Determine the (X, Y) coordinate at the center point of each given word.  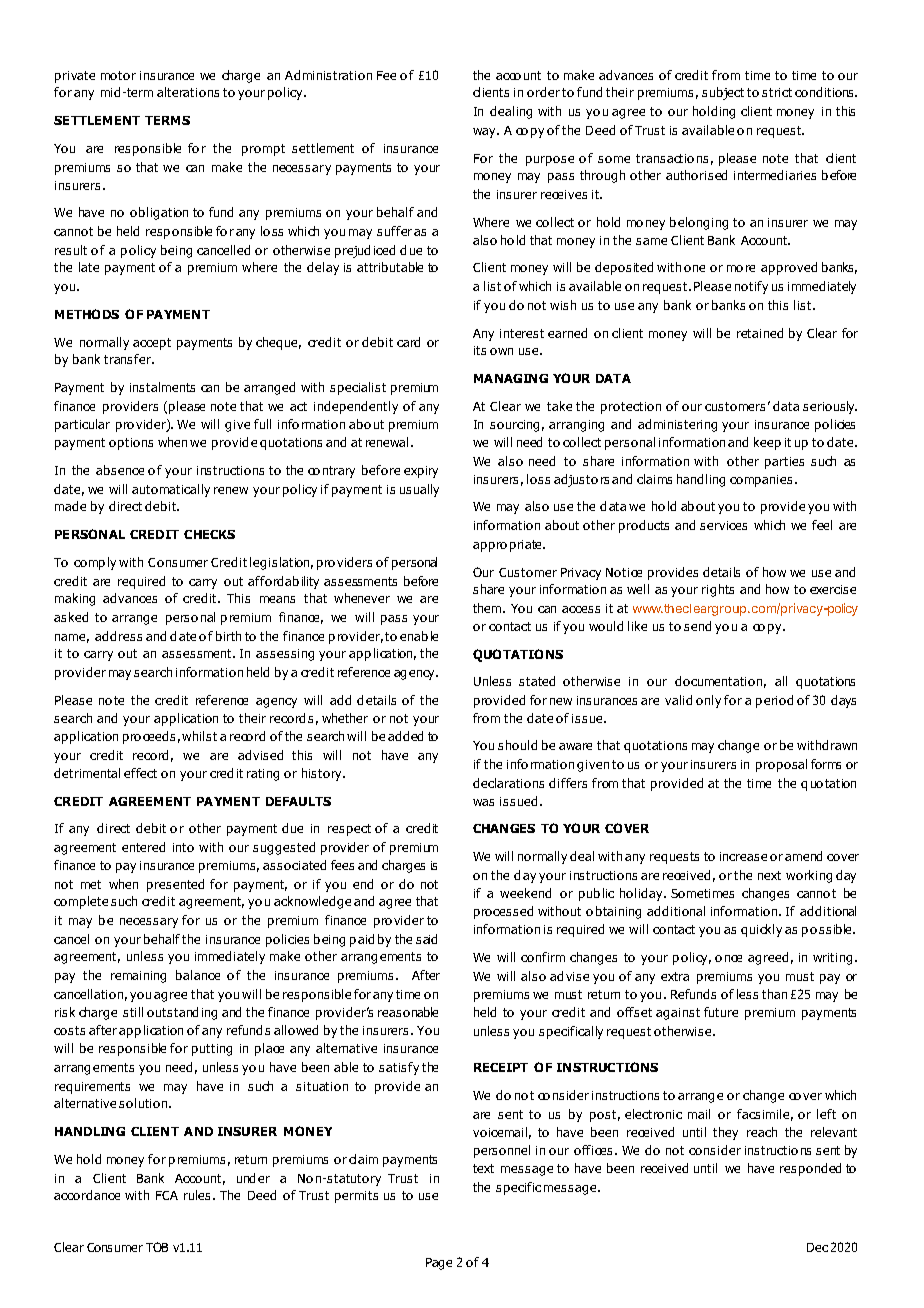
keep (767, 443)
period (774, 701)
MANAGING (511, 378)
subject (723, 93)
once (728, 958)
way (485, 133)
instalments (162, 387)
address (118, 636)
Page (439, 1264)
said (426, 939)
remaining (138, 977)
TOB (157, 1247)
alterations (188, 92)
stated (537, 681)
